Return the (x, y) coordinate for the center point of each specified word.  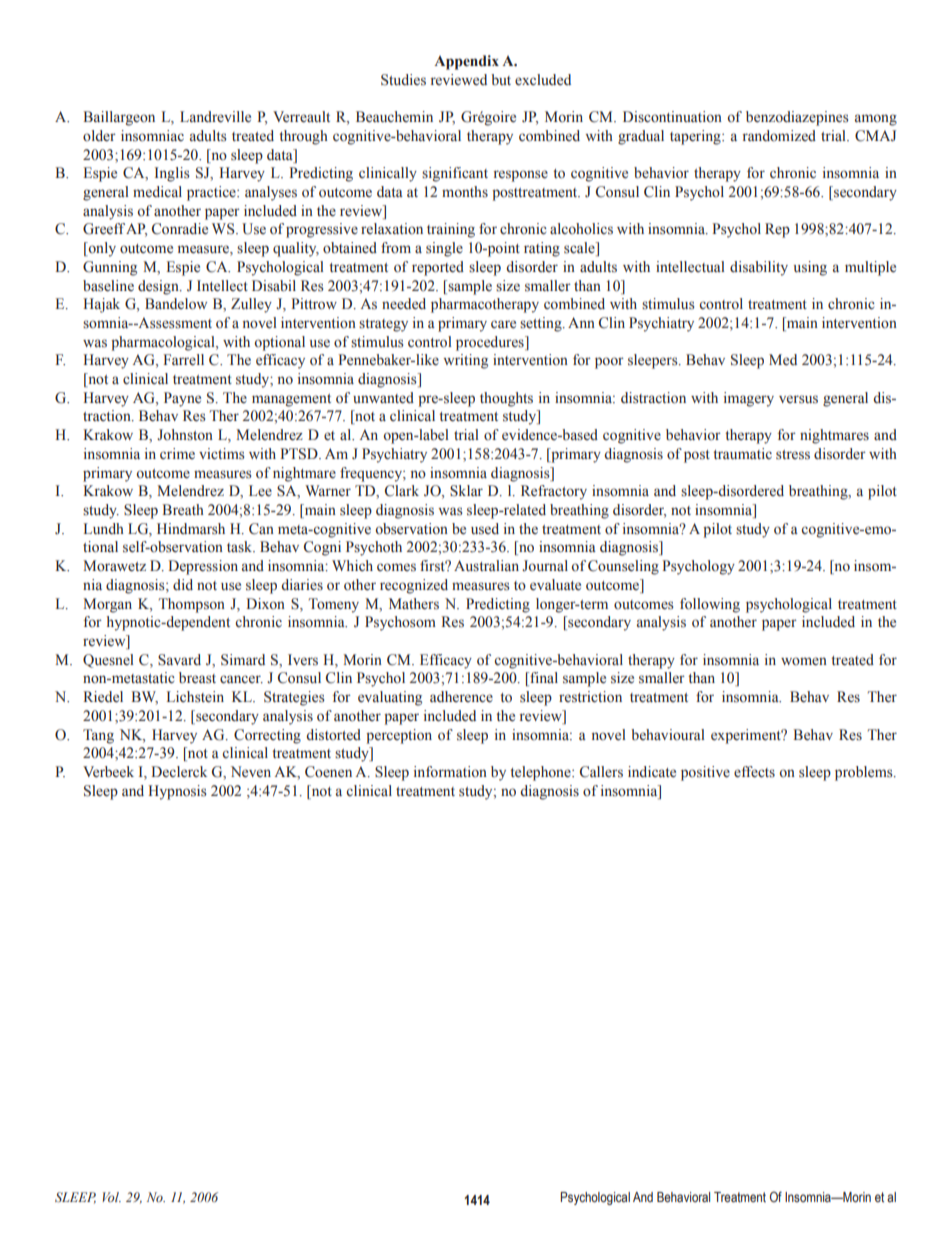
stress (793, 455)
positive (705, 773)
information (450, 772)
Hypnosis (177, 792)
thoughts (506, 399)
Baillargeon (119, 118)
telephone (541, 773)
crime (177, 453)
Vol (111, 1197)
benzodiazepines (797, 118)
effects (754, 772)
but (501, 79)
